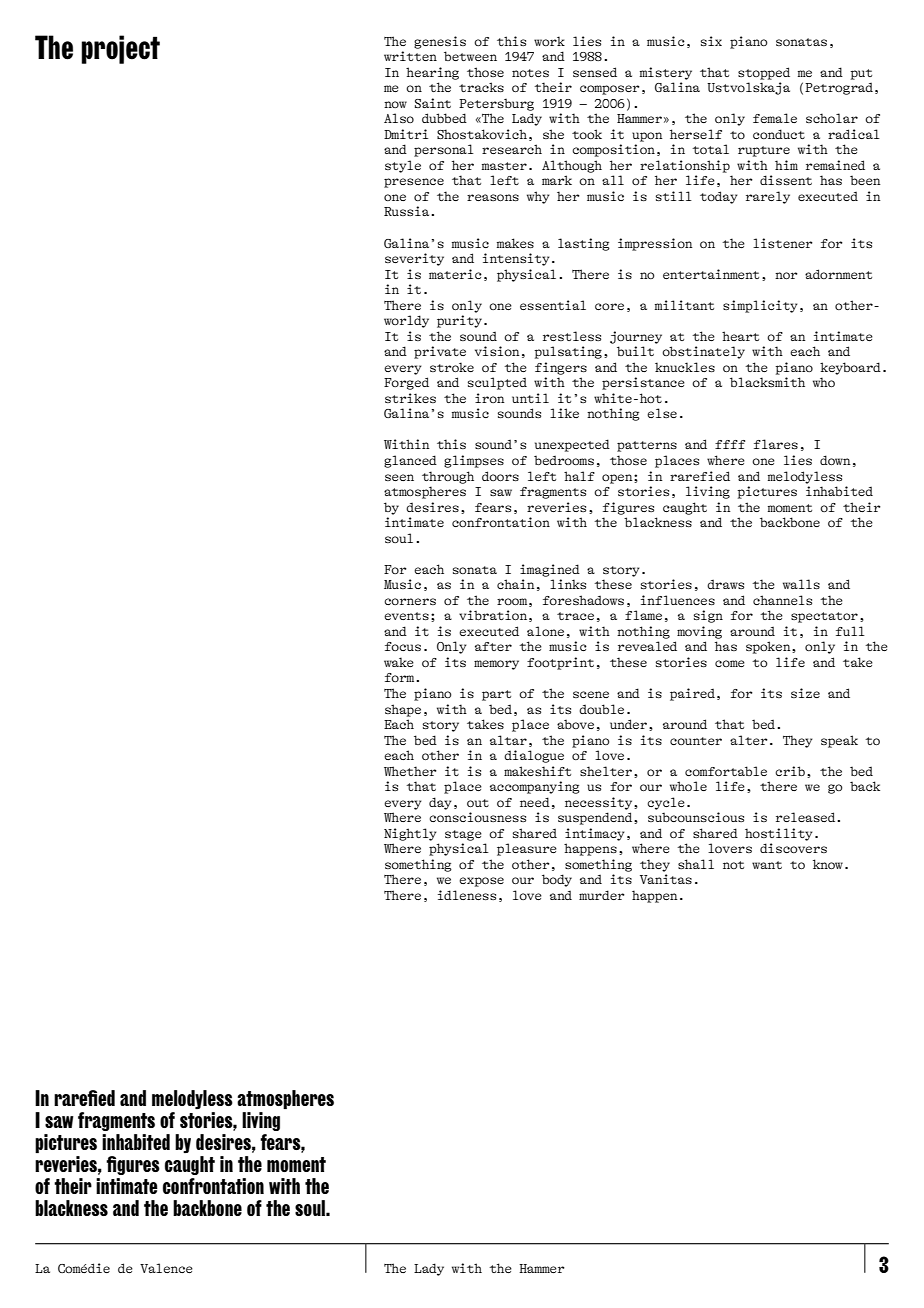 The image size is (924, 1308). I want to click on wake, so click(399, 662).
